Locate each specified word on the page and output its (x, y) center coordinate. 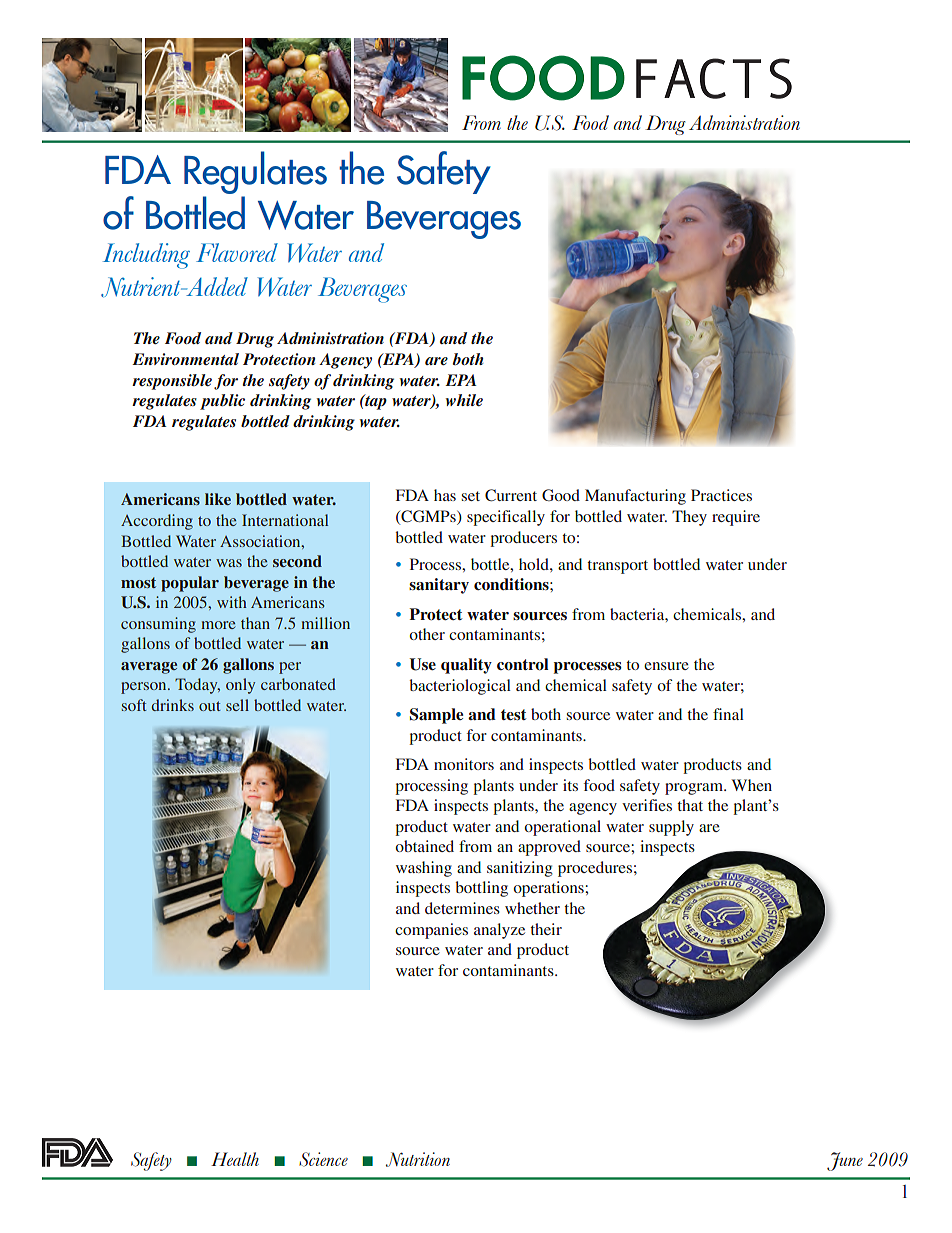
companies (431, 931)
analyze (499, 931)
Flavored (237, 252)
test (513, 714)
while (464, 400)
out (210, 706)
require (736, 518)
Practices (721, 495)
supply (671, 828)
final (728, 714)
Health (235, 1159)
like (218, 499)
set (471, 496)
